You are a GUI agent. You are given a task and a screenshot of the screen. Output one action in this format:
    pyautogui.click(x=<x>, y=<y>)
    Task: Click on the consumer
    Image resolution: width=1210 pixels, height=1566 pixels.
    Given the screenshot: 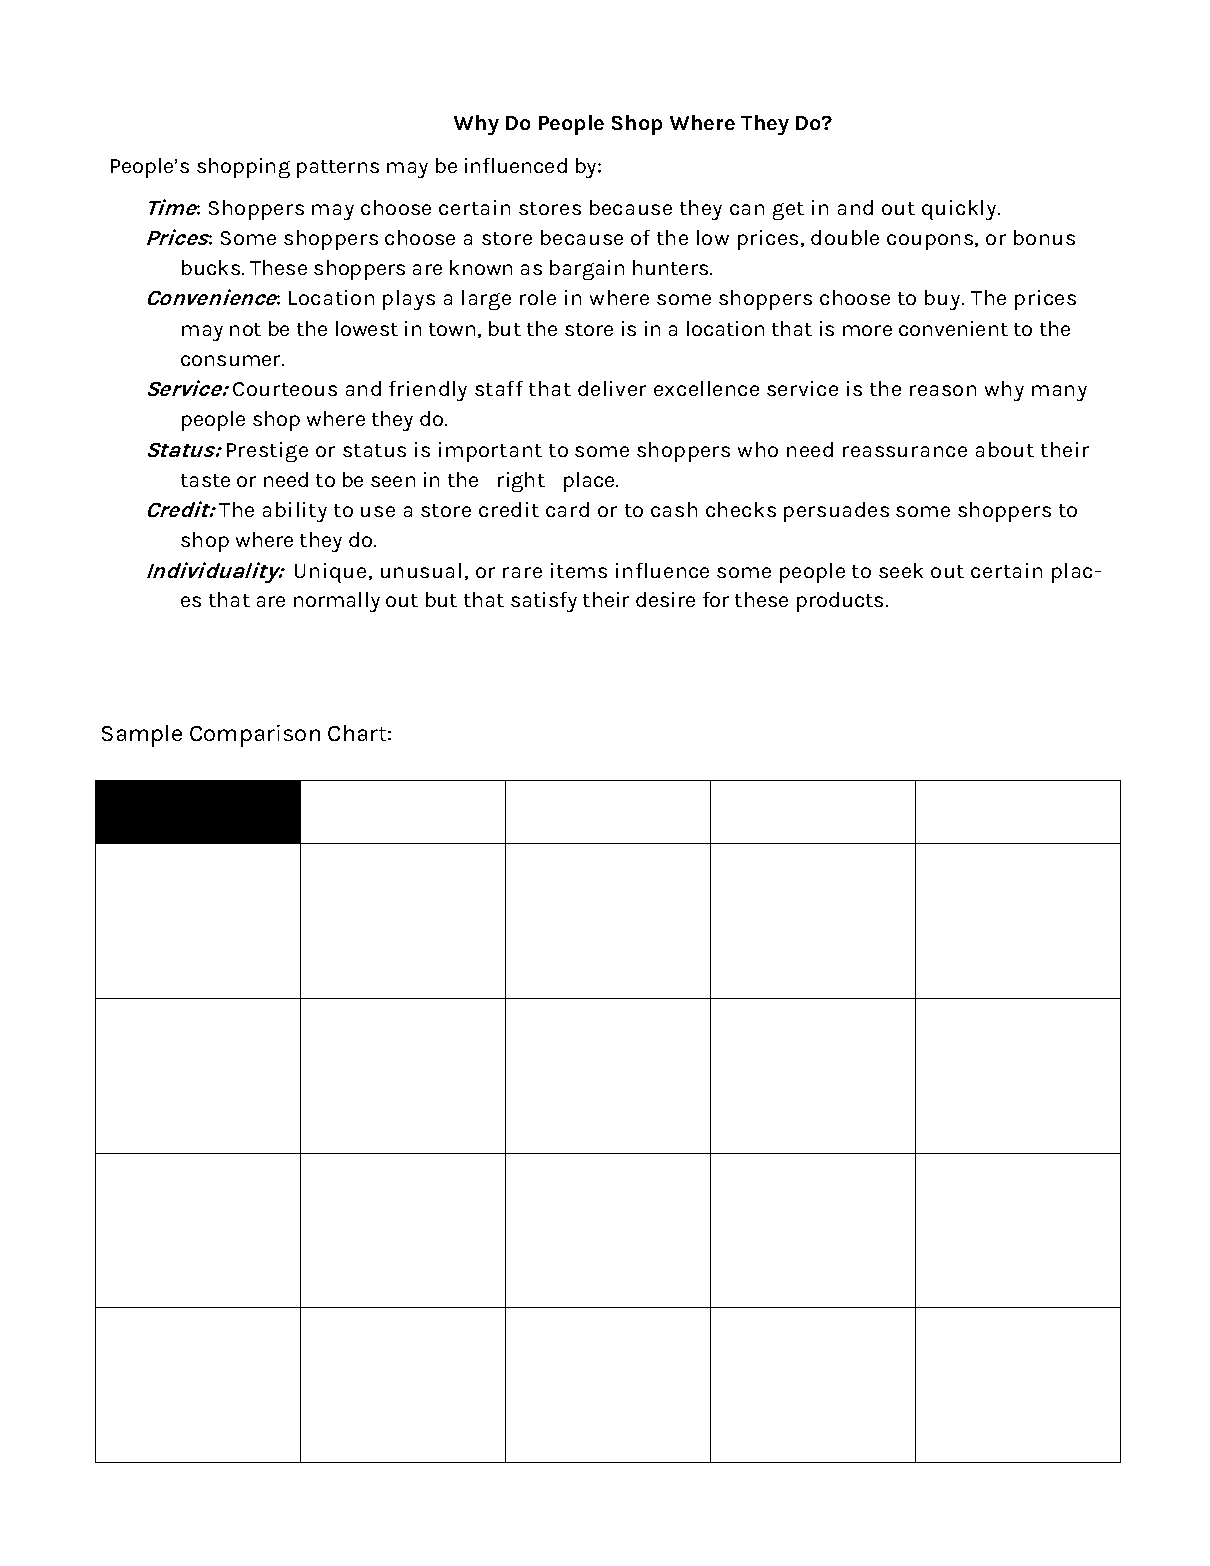 What is the action you would take?
    pyautogui.click(x=232, y=360)
